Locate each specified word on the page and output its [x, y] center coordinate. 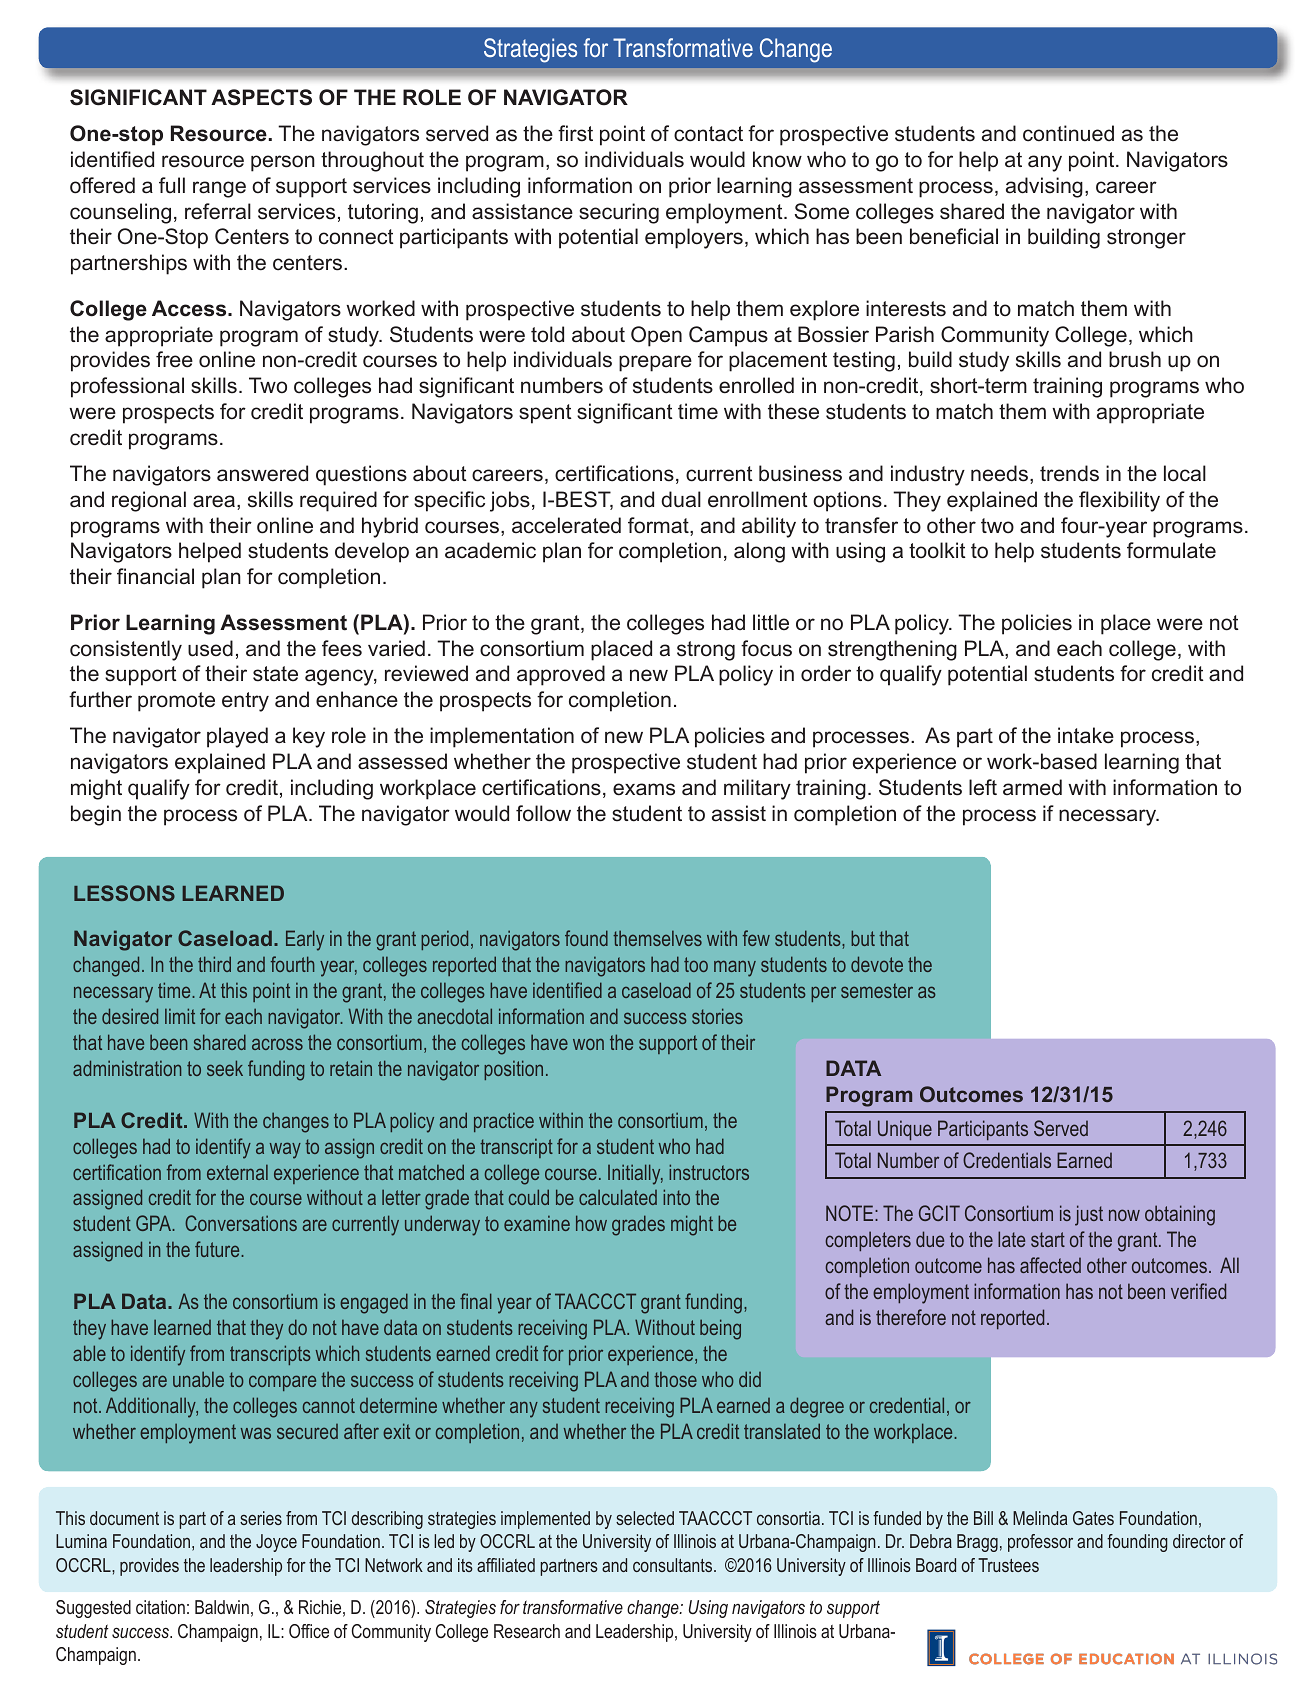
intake [1086, 735]
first [575, 133]
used [210, 648]
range [219, 189]
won [588, 1044]
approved [561, 675]
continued [1068, 133]
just [1089, 1215]
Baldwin [222, 1607]
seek [225, 1068]
